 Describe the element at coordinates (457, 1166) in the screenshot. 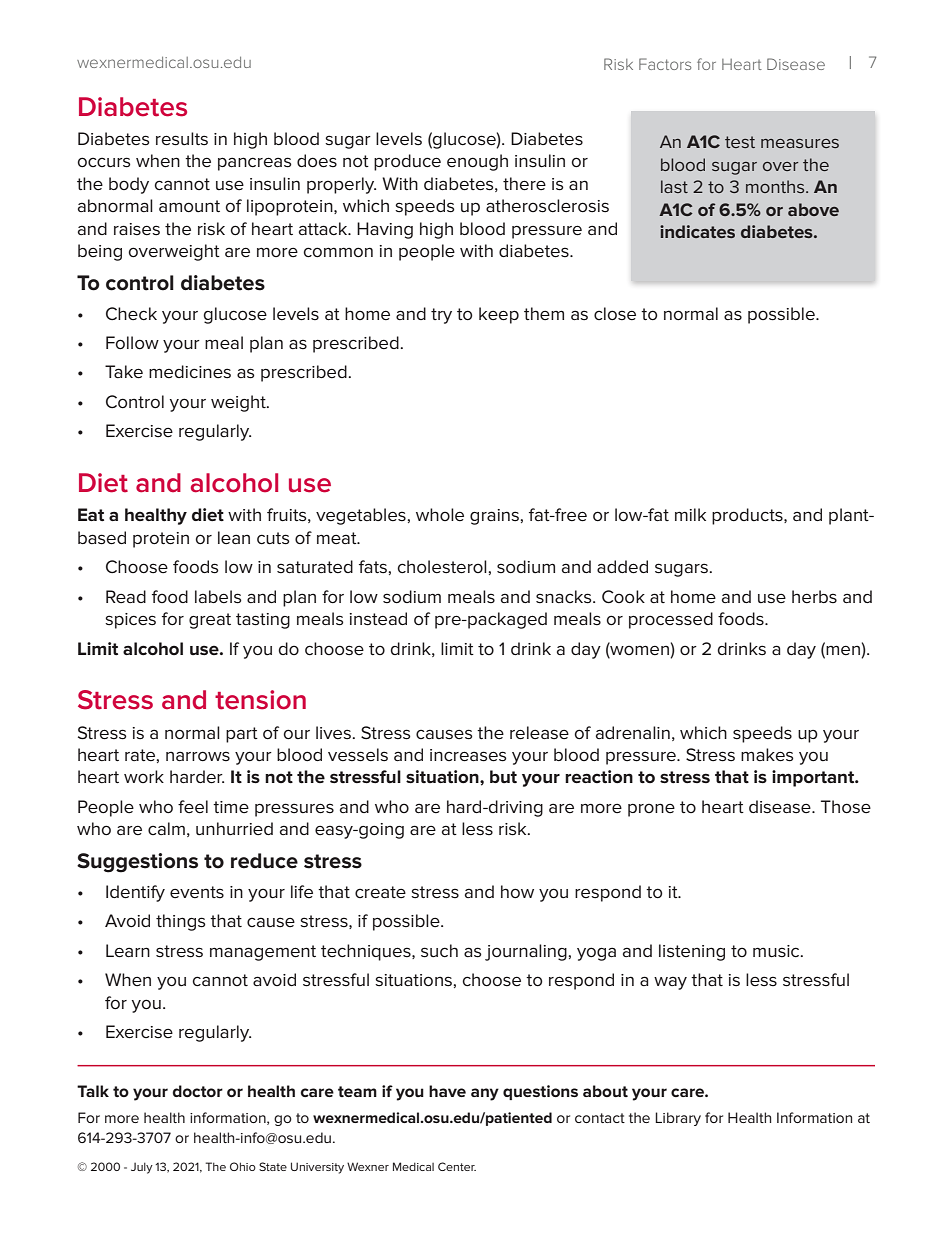

I see `Center` at that location.
